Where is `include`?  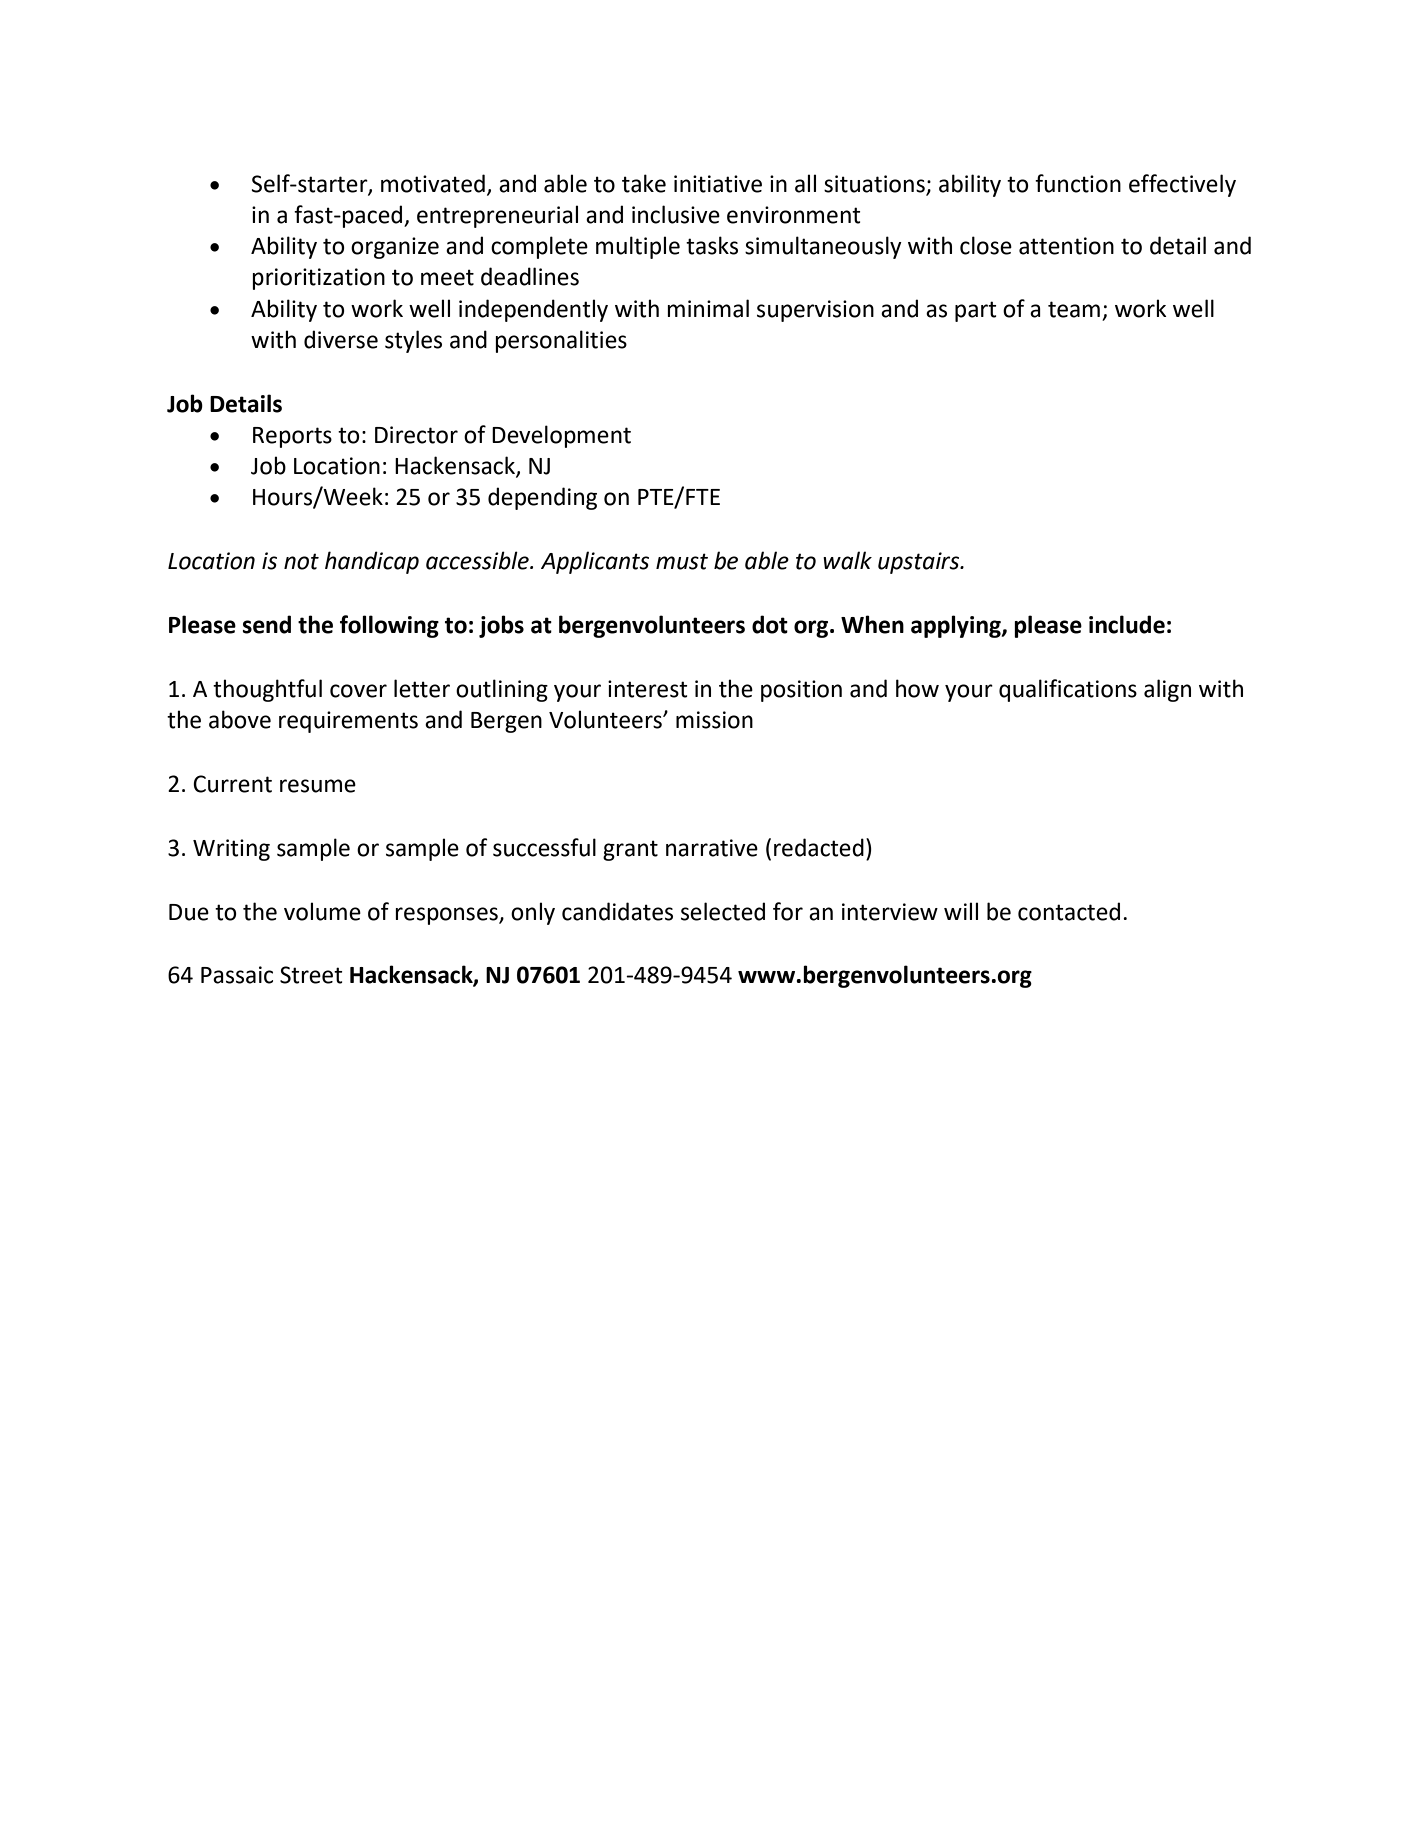 include is located at coordinates (1127, 624).
